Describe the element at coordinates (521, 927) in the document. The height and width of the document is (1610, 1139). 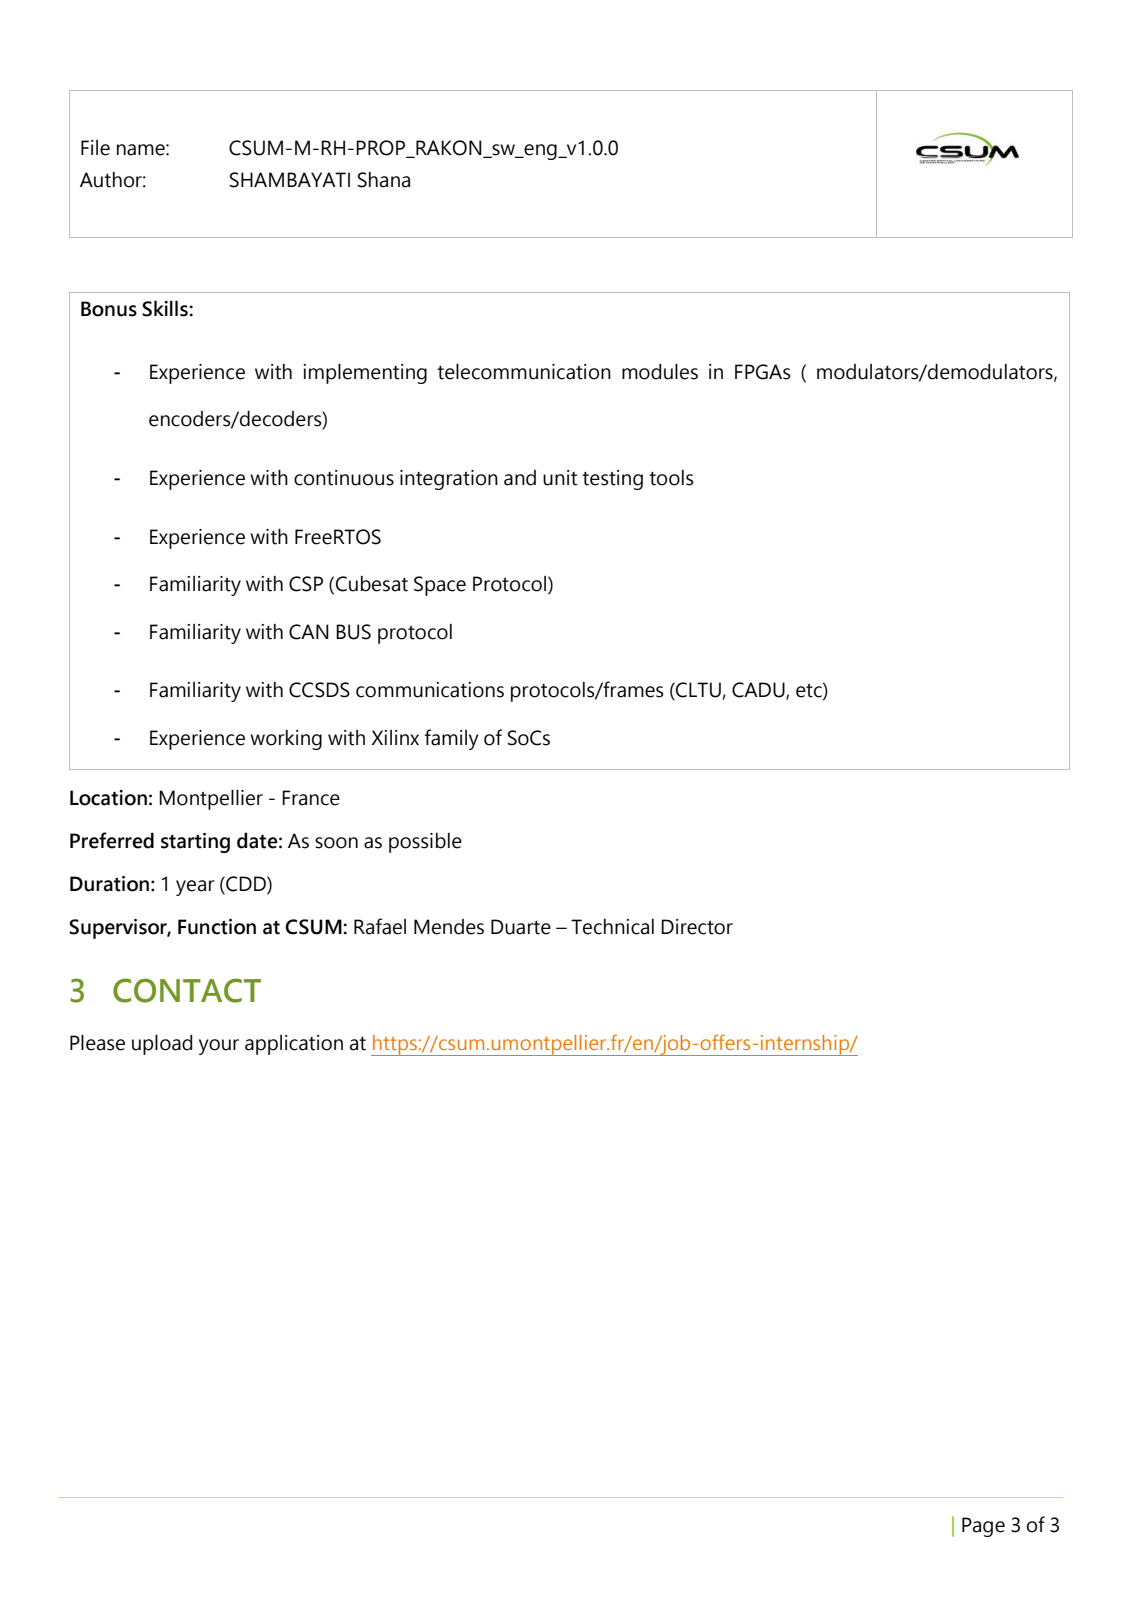
I see `Duarte` at that location.
